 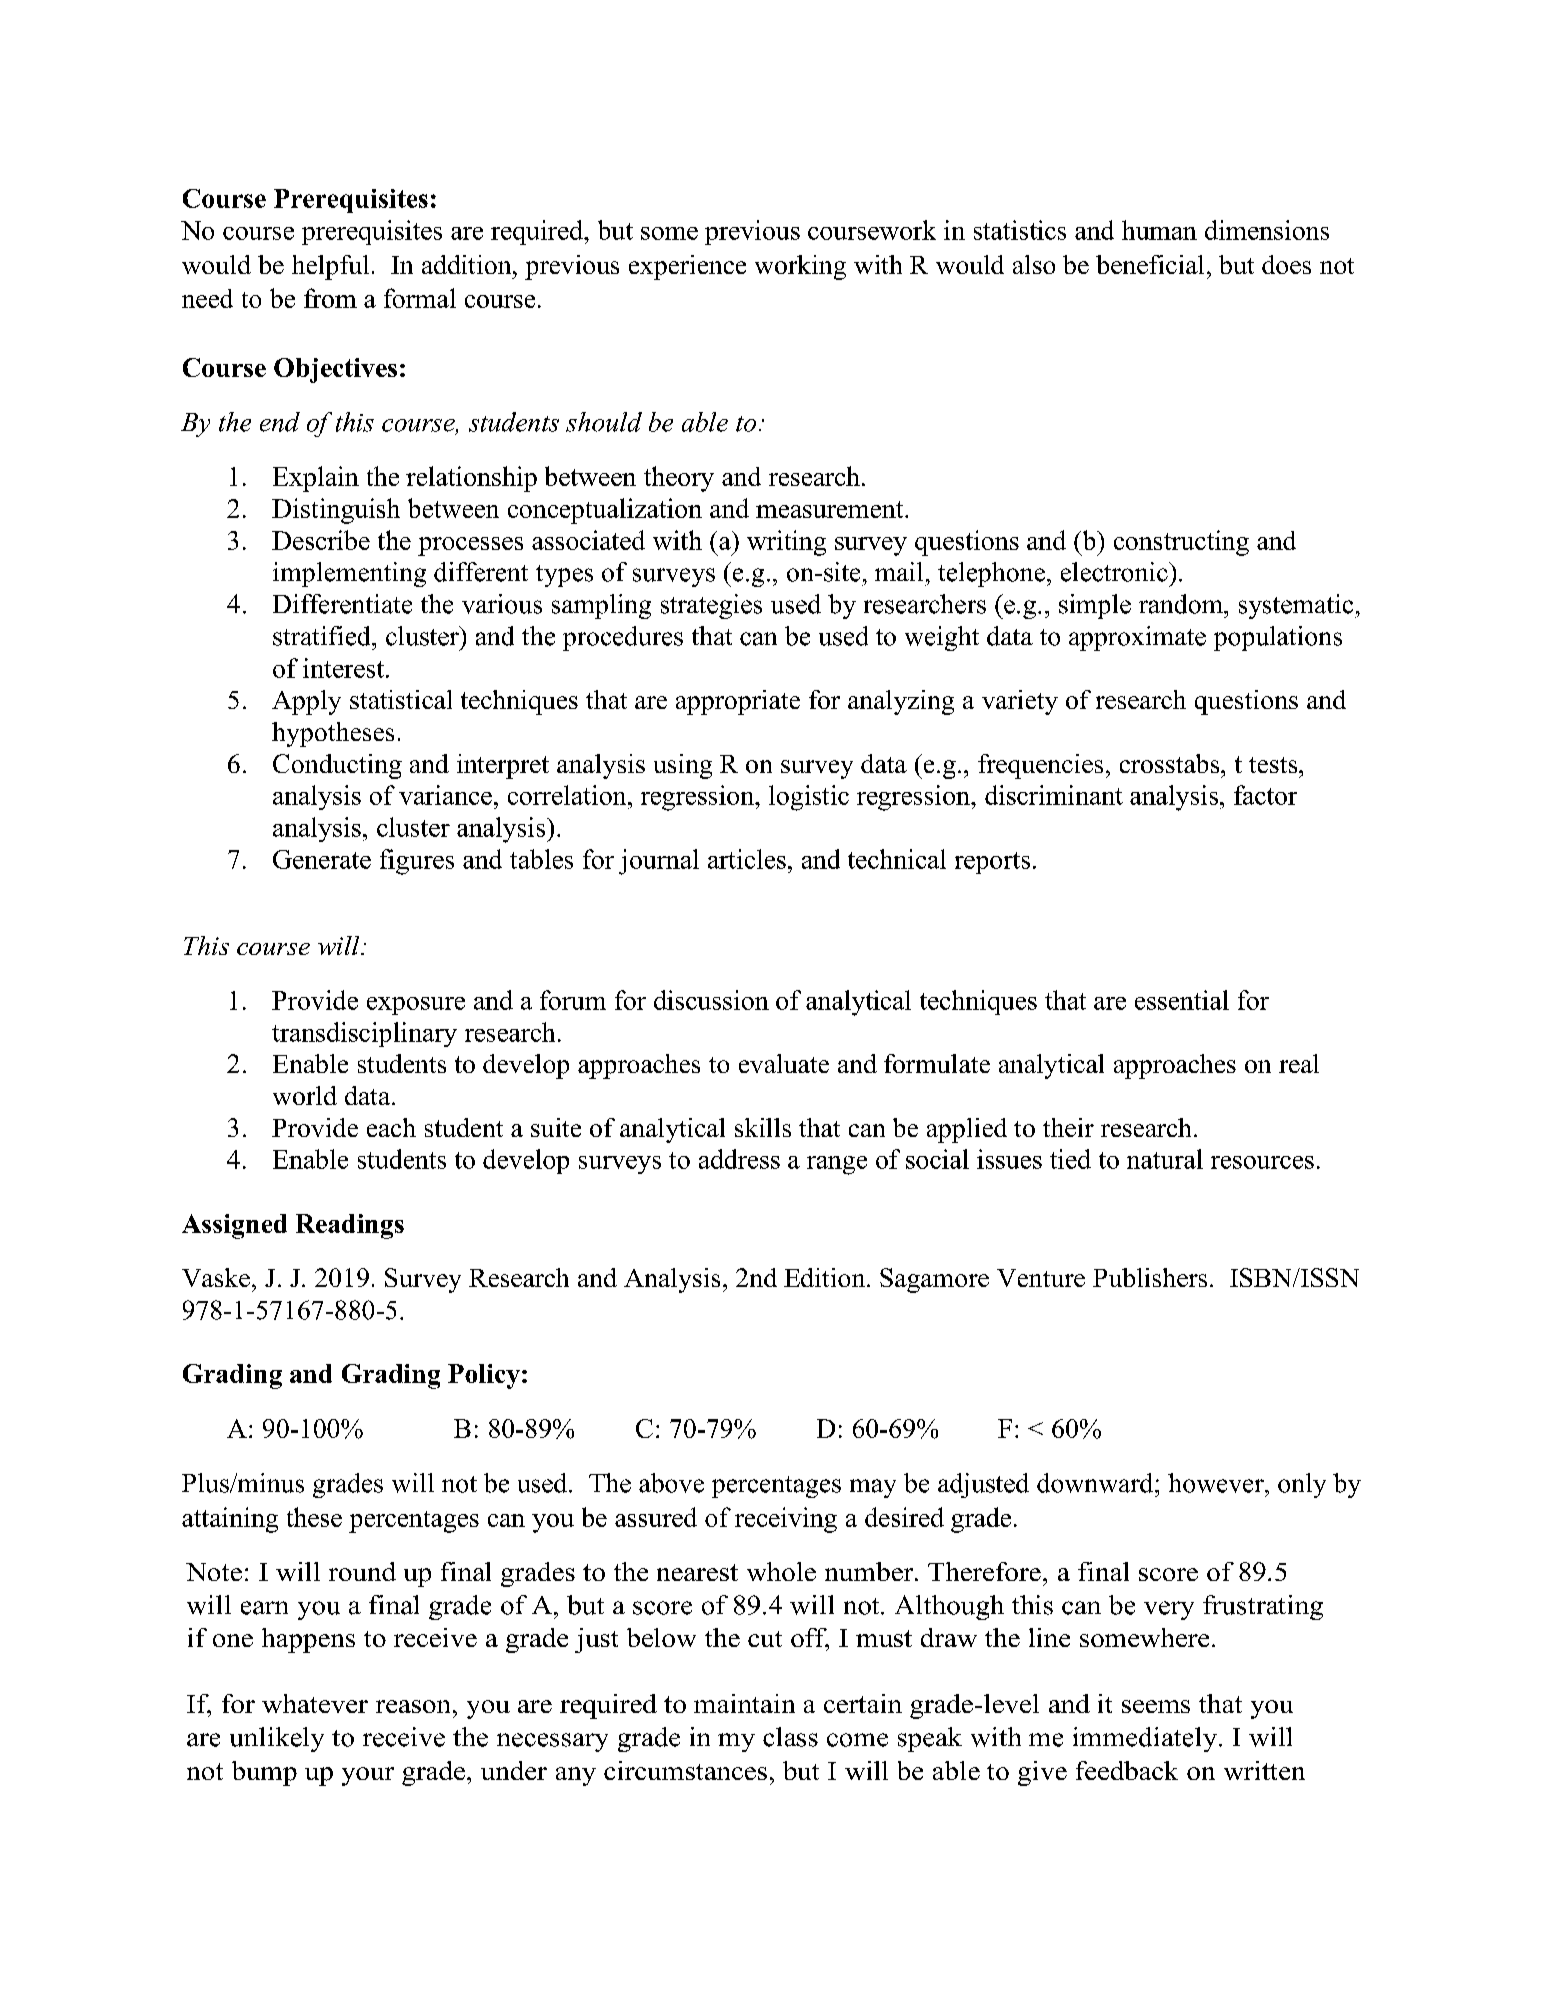 I want to click on whatever, so click(x=315, y=1703).
